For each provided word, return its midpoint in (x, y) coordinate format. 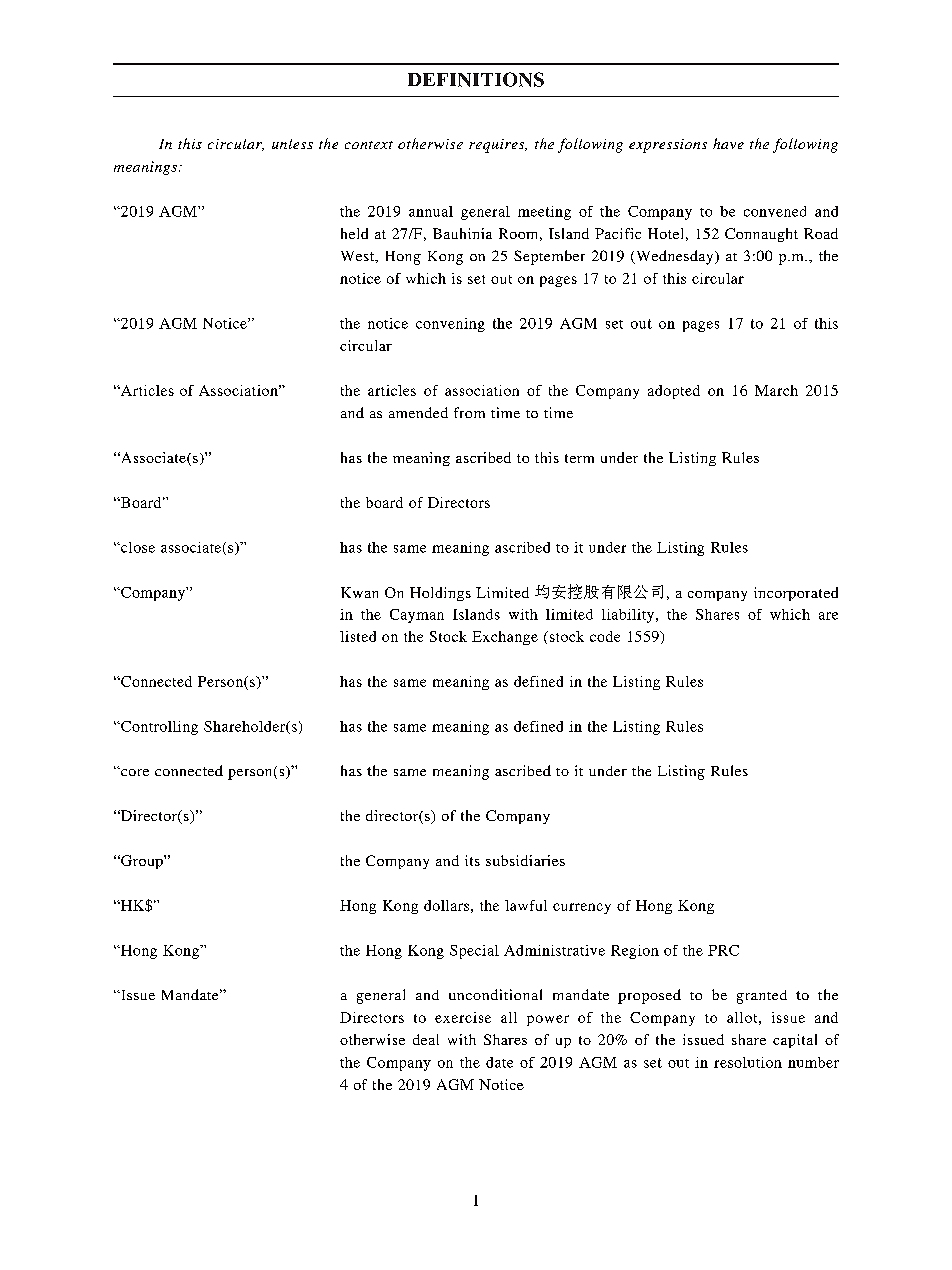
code (605, 636)
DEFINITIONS (476, 79)
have (728, 143)
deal (426, 1039)
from (469, 412)
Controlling (158, 728)
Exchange (505, 638)
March (776, 390)
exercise (463, 1017)
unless (292, 144)
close (137, 547)
